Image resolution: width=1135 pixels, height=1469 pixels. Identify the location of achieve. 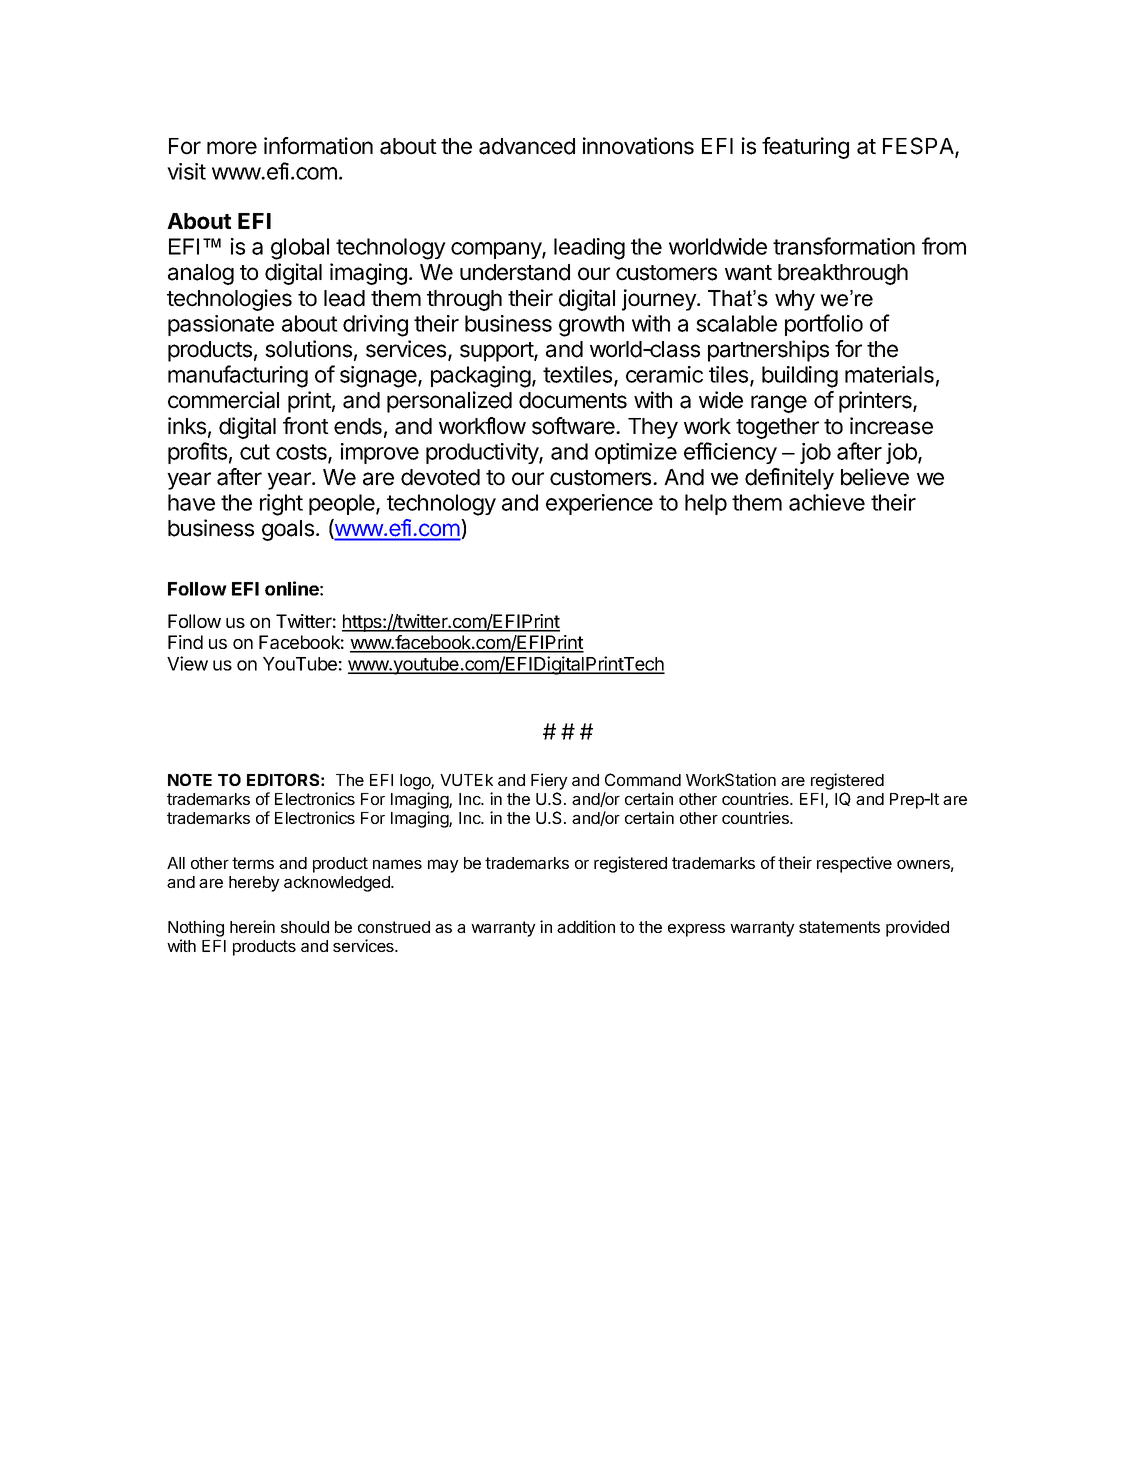
(827, 502).
